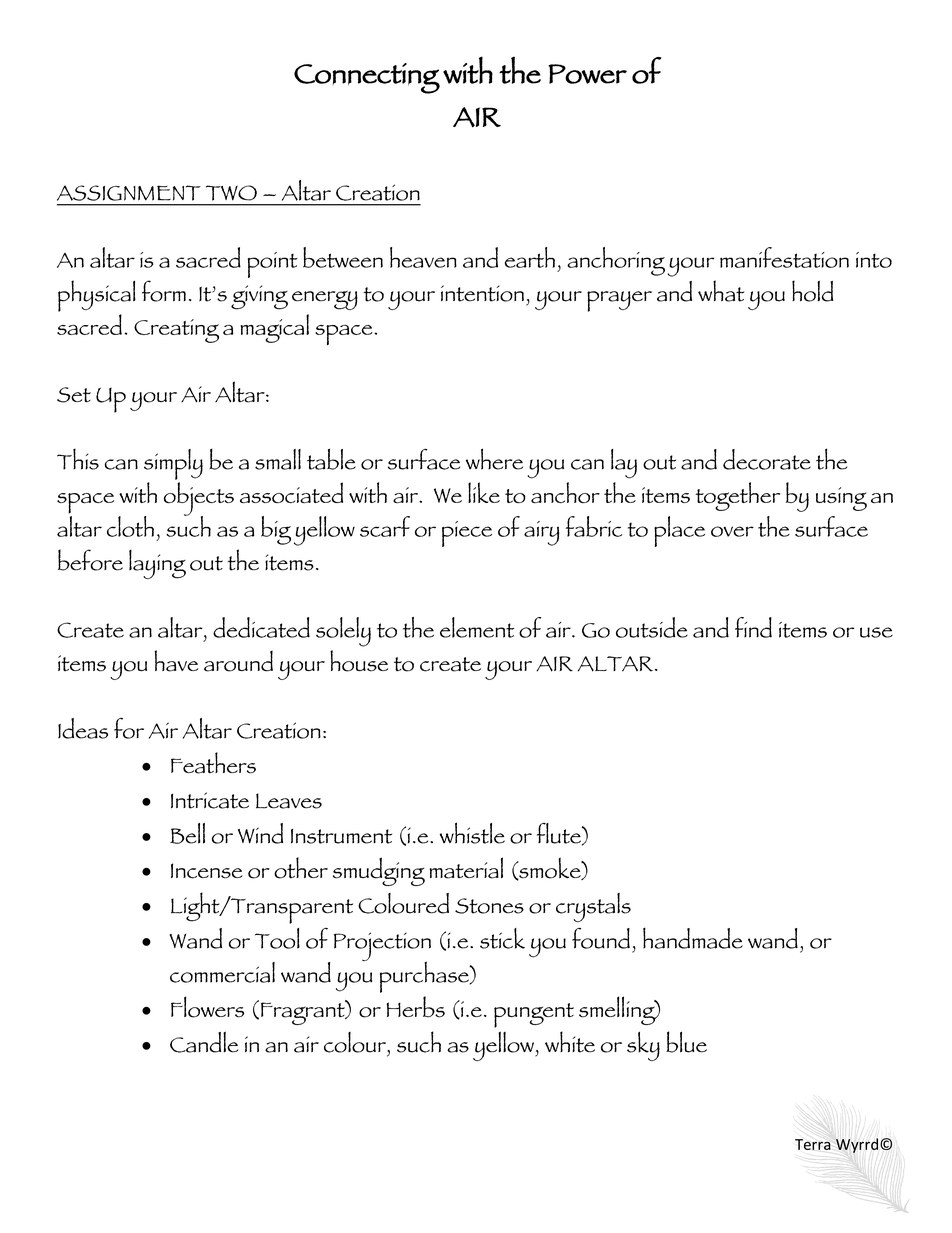 This screenshot has width=952, height=1233. Describe the element at coordinates (767, 459) in the screenshot. I see `decorate` at that location.
